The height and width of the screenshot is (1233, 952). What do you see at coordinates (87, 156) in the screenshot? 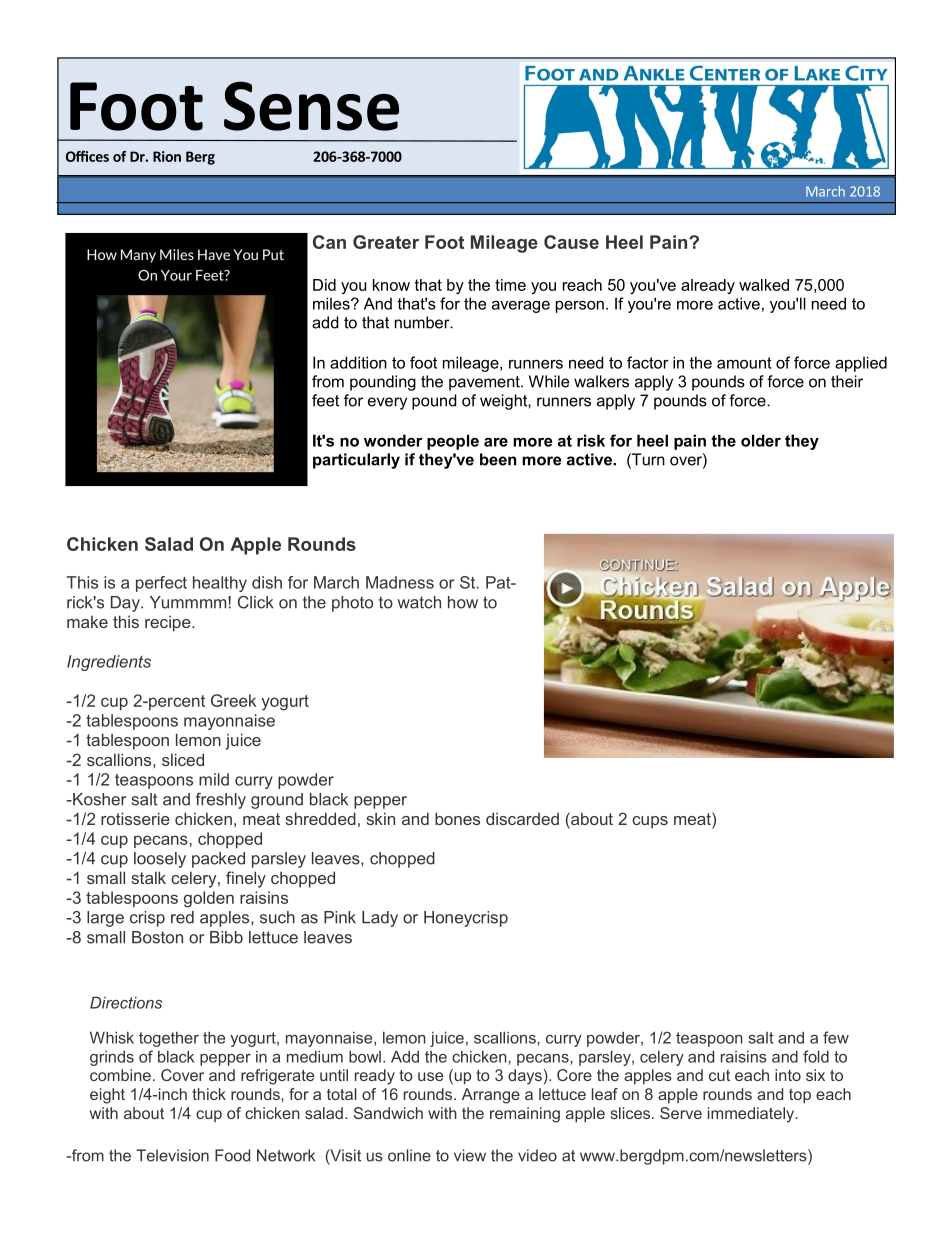
I see `Offices` at bounding box center [87, 156].
